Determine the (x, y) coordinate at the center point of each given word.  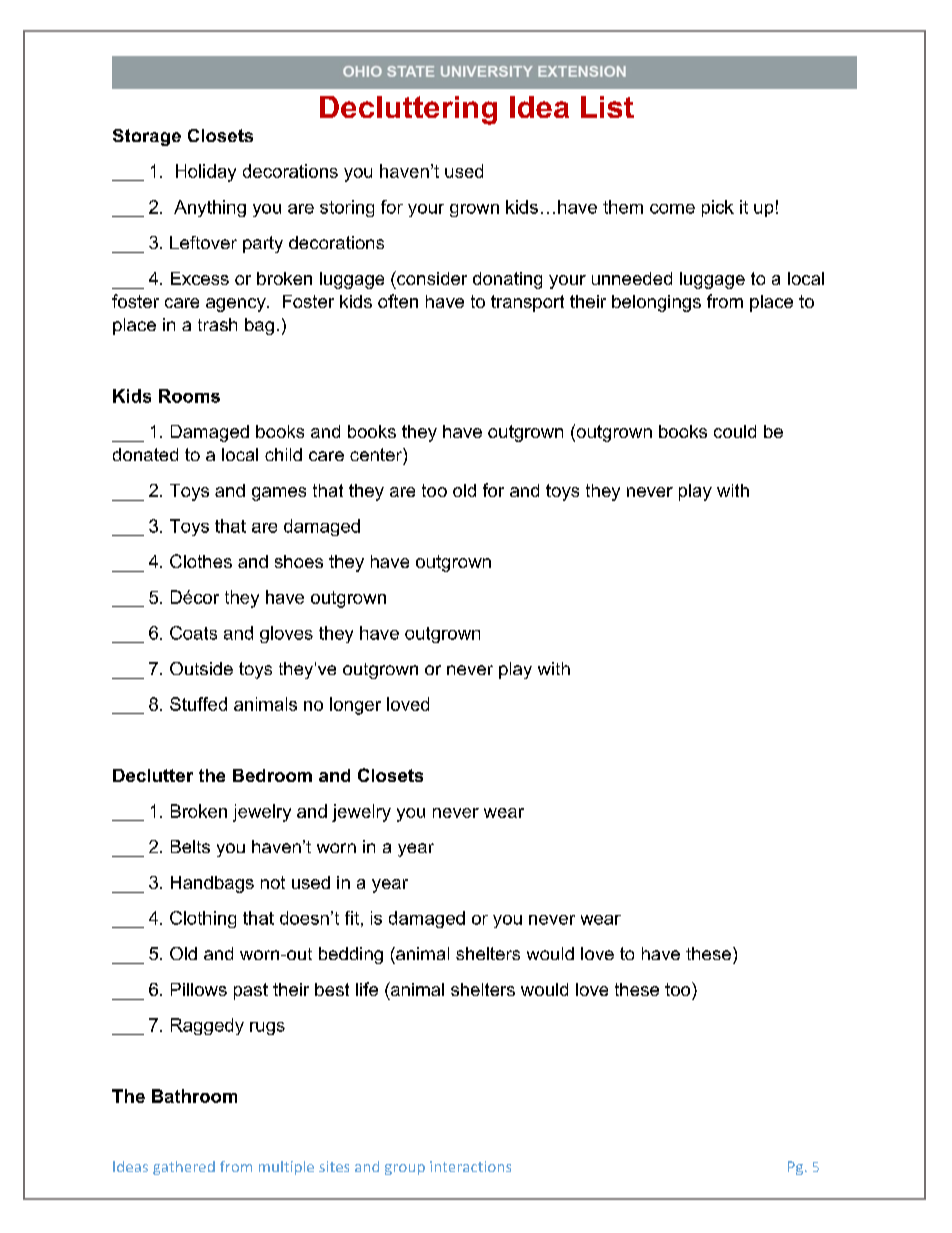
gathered (184, 1168)
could (735, 431)
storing (347, 208)
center (377, 454)
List (607, 107)
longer (355, 706)
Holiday (206, 173)
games (279, 494)
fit (352, 918)
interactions (470, 1166)
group (405, 1169)
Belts (190, 846)
